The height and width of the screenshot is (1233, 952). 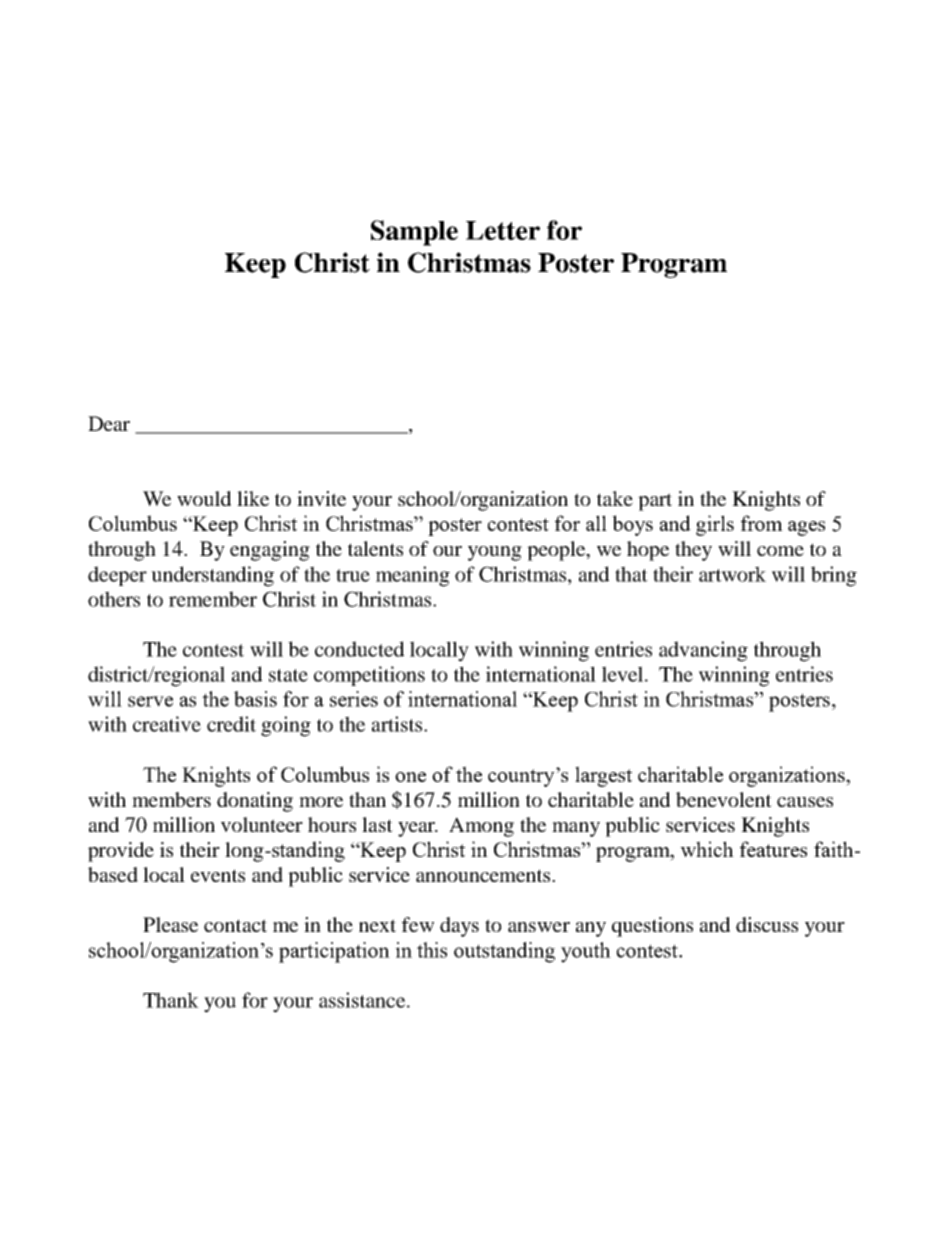 What do you see at coordinates (780, 551) in the screenshot?
I see `come` at bounding box center [780, 551].
